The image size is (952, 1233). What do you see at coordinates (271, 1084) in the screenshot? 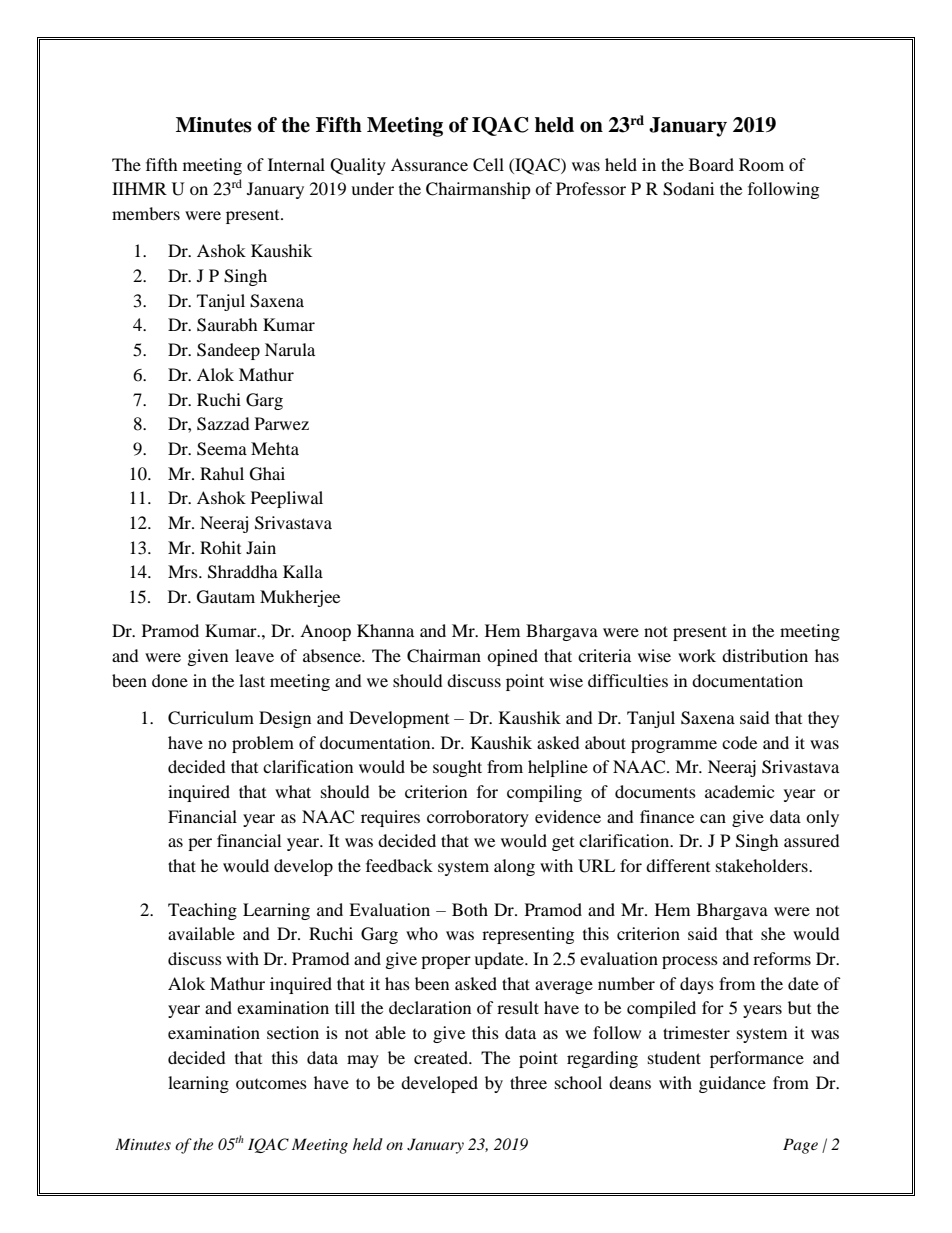
I see `outcomes` at bounding box center [271, 1084].
